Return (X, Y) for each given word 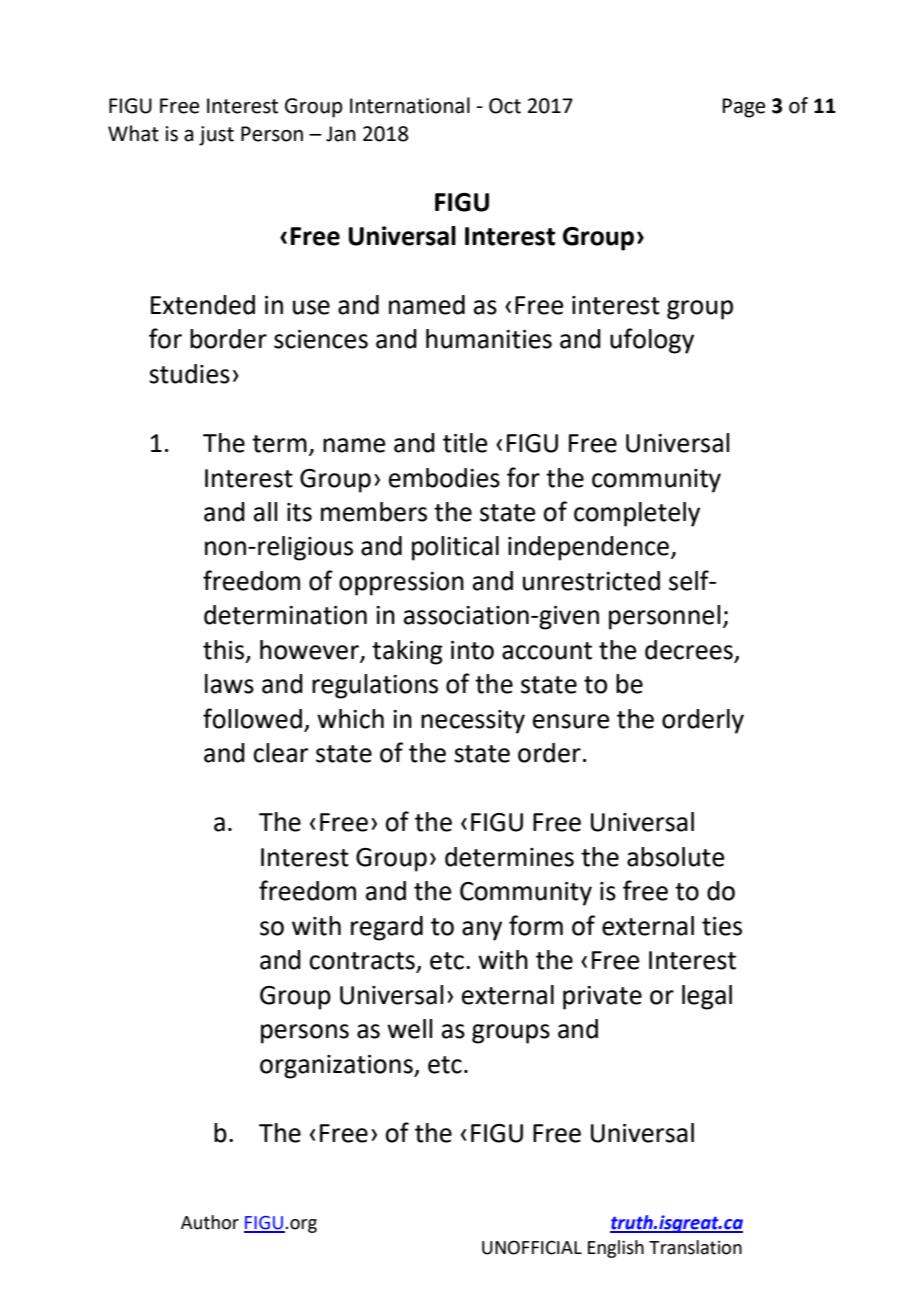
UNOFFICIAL (532, 1247)
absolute (676, 857)
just (216, 136)
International (410, 105)
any (482, 931)
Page (744, 108)
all (266, 512)
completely (637, 514)
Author (210, 1222)
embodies (444, 478)
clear (280, 753)
